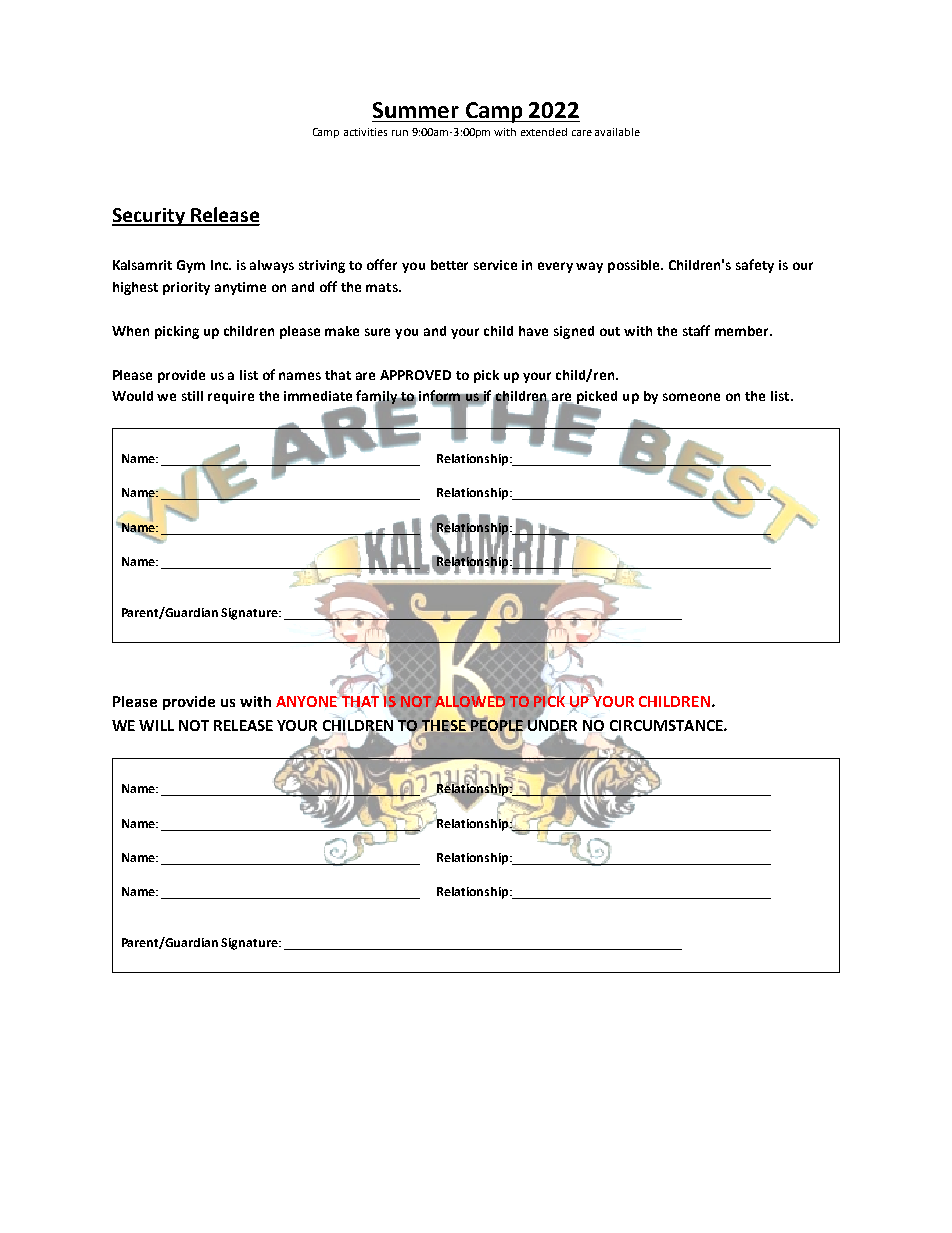 This page has width=952, height=1233. Describe the element at coordinates (156, 725) in the page. I see `WILL` at that location.
